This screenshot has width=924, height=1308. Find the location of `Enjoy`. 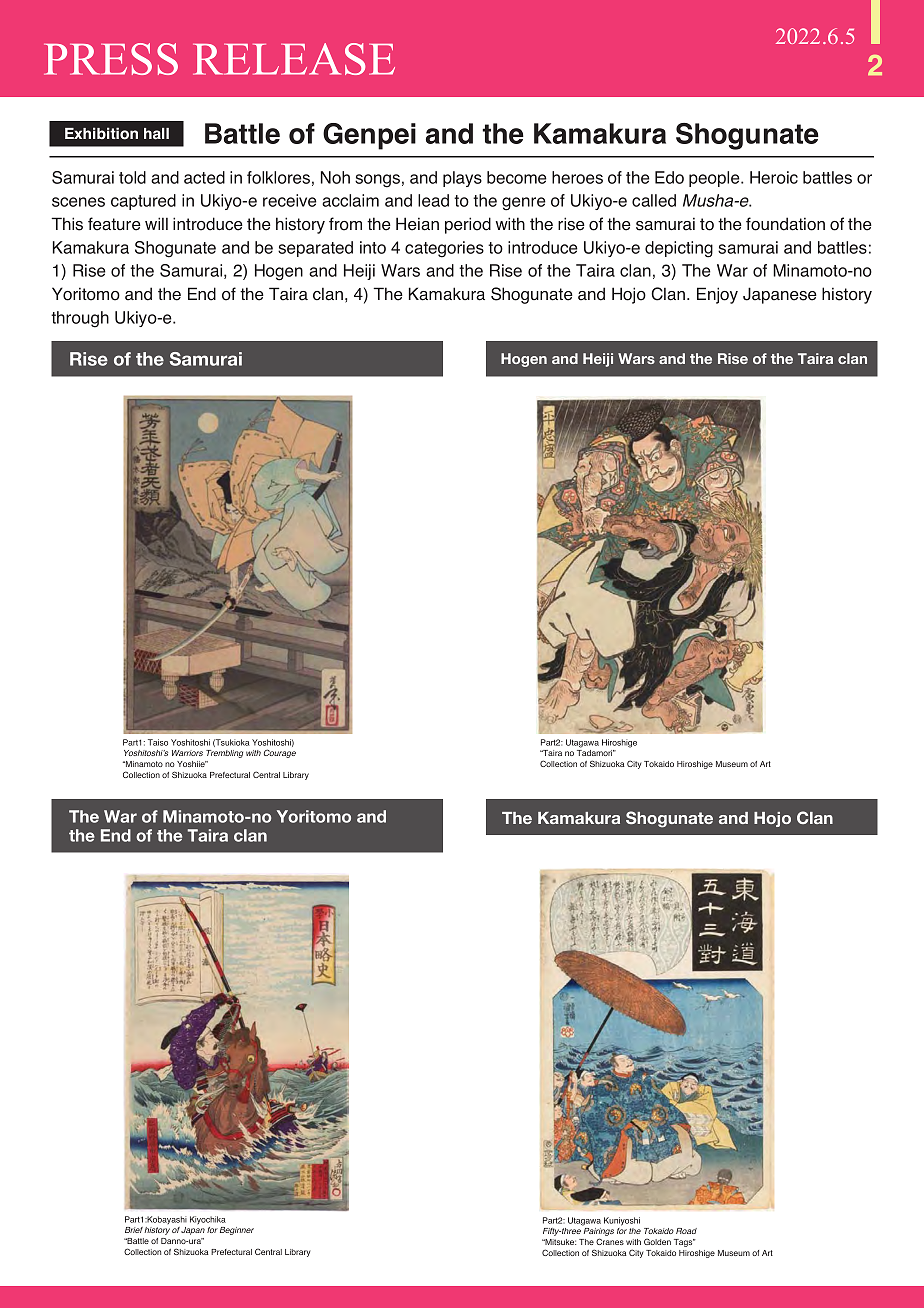

Enjoy is located at coordinates (717, 295).
